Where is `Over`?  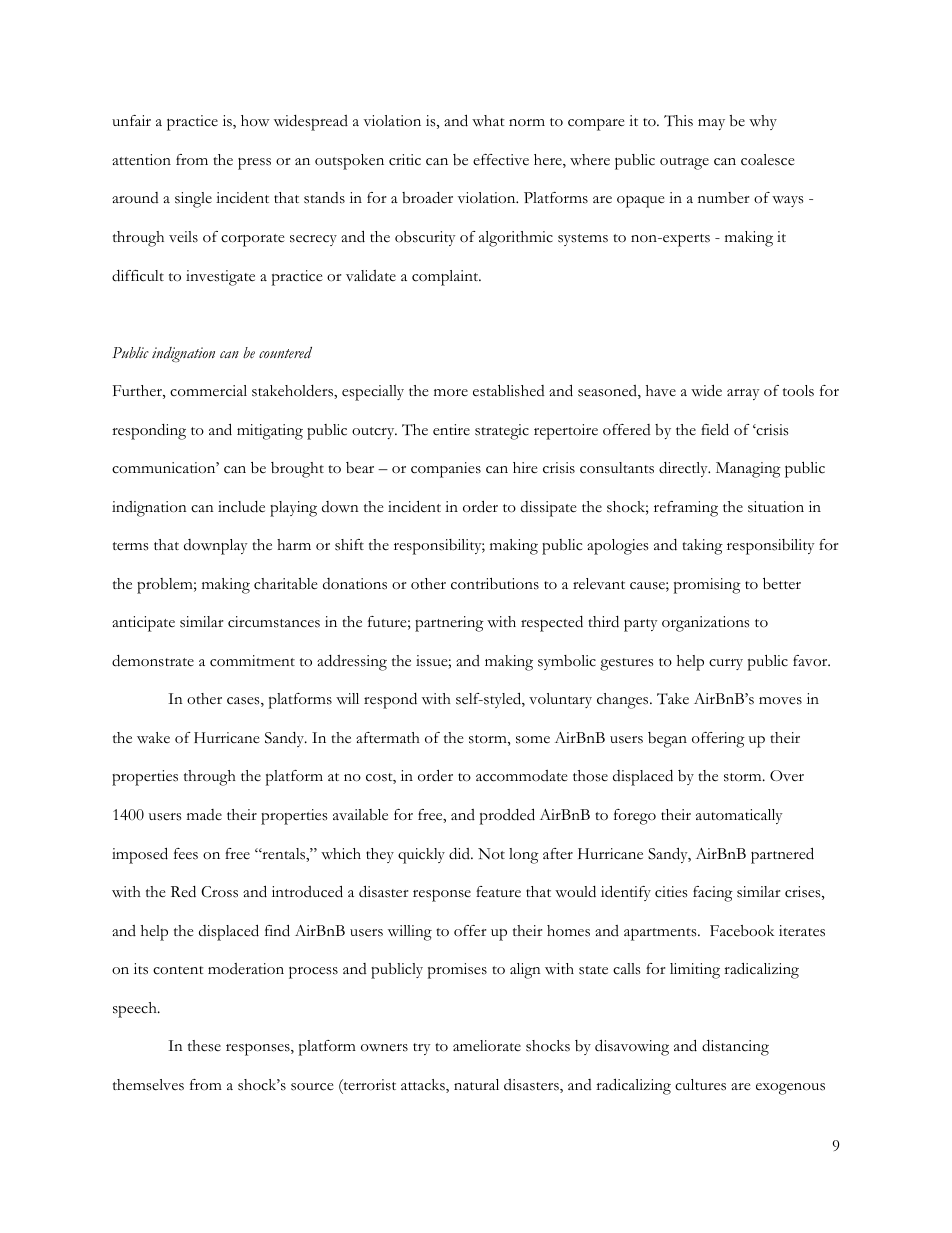
Over is located at coordinates (787, 775).
